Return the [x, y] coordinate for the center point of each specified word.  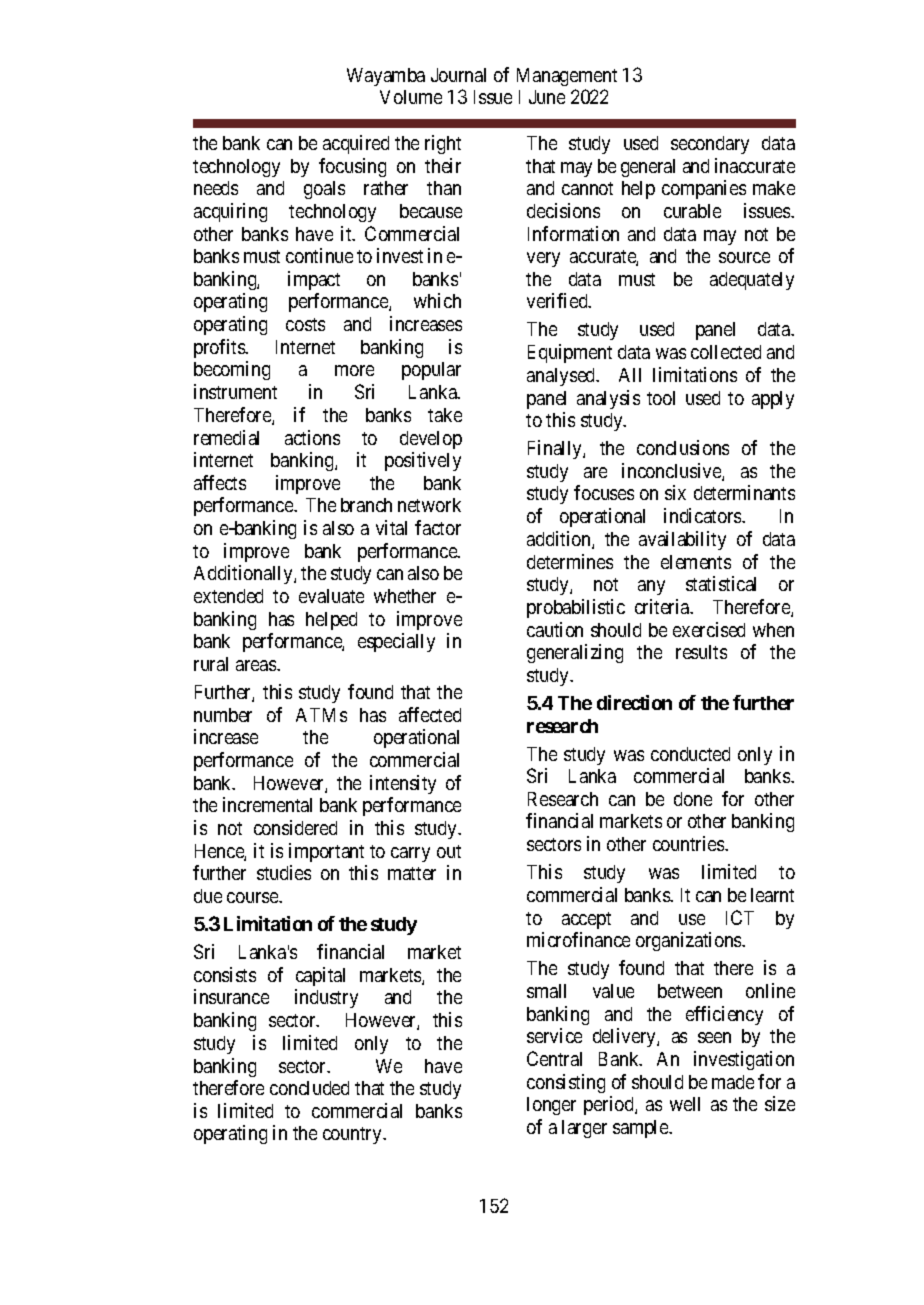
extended [228, 596]
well [685, 1104]
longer [551, 1106]
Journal [458, 75]
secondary [710, 145]
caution [555, 629]
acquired [356, 144]
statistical [721, 583]
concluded [309, 1088]
